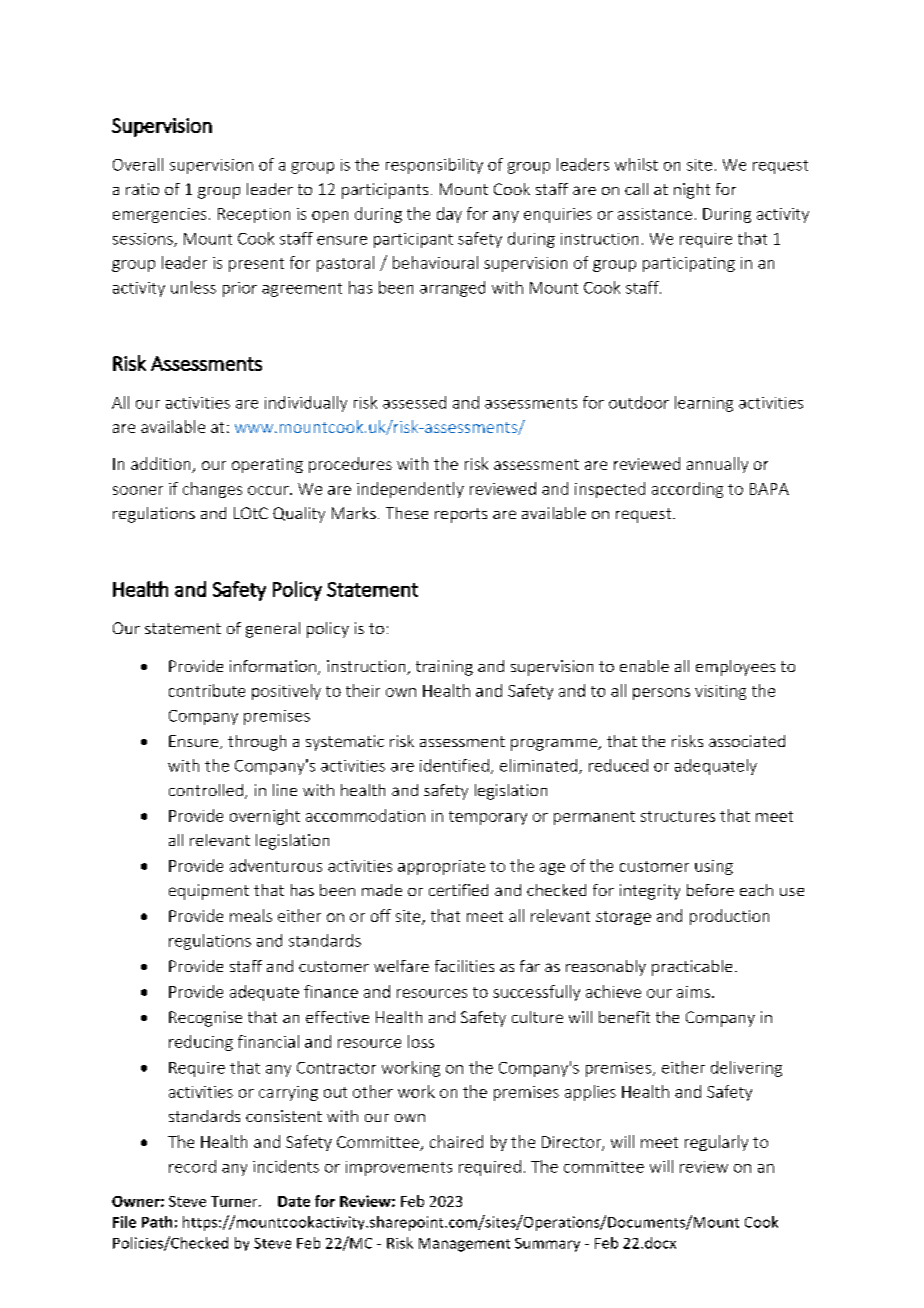 This screenshot has height=1308, width=924. I want to click on Turner, so click(235, 1201).
